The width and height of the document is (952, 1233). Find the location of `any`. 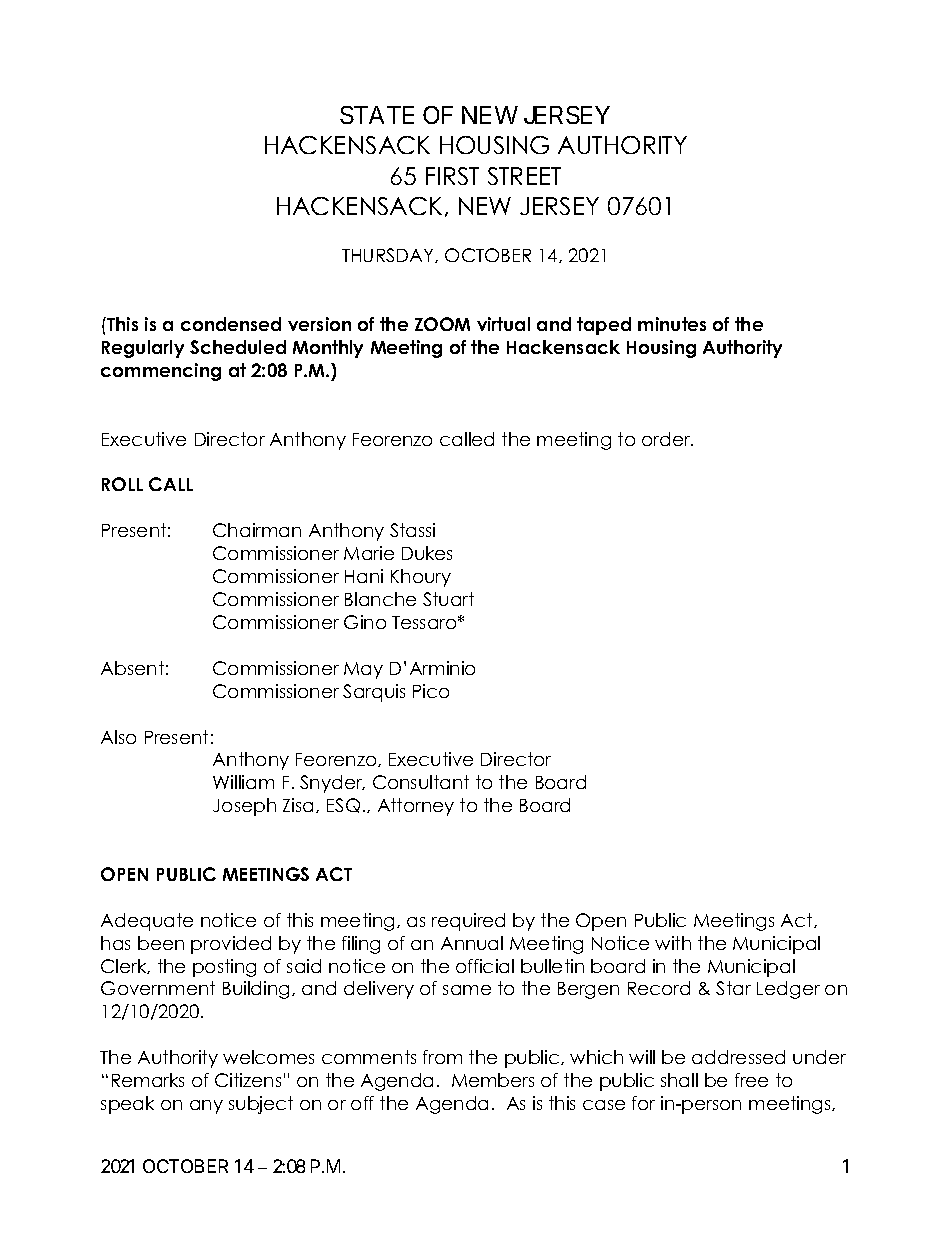

any is located at coordinates (206, 1107).
